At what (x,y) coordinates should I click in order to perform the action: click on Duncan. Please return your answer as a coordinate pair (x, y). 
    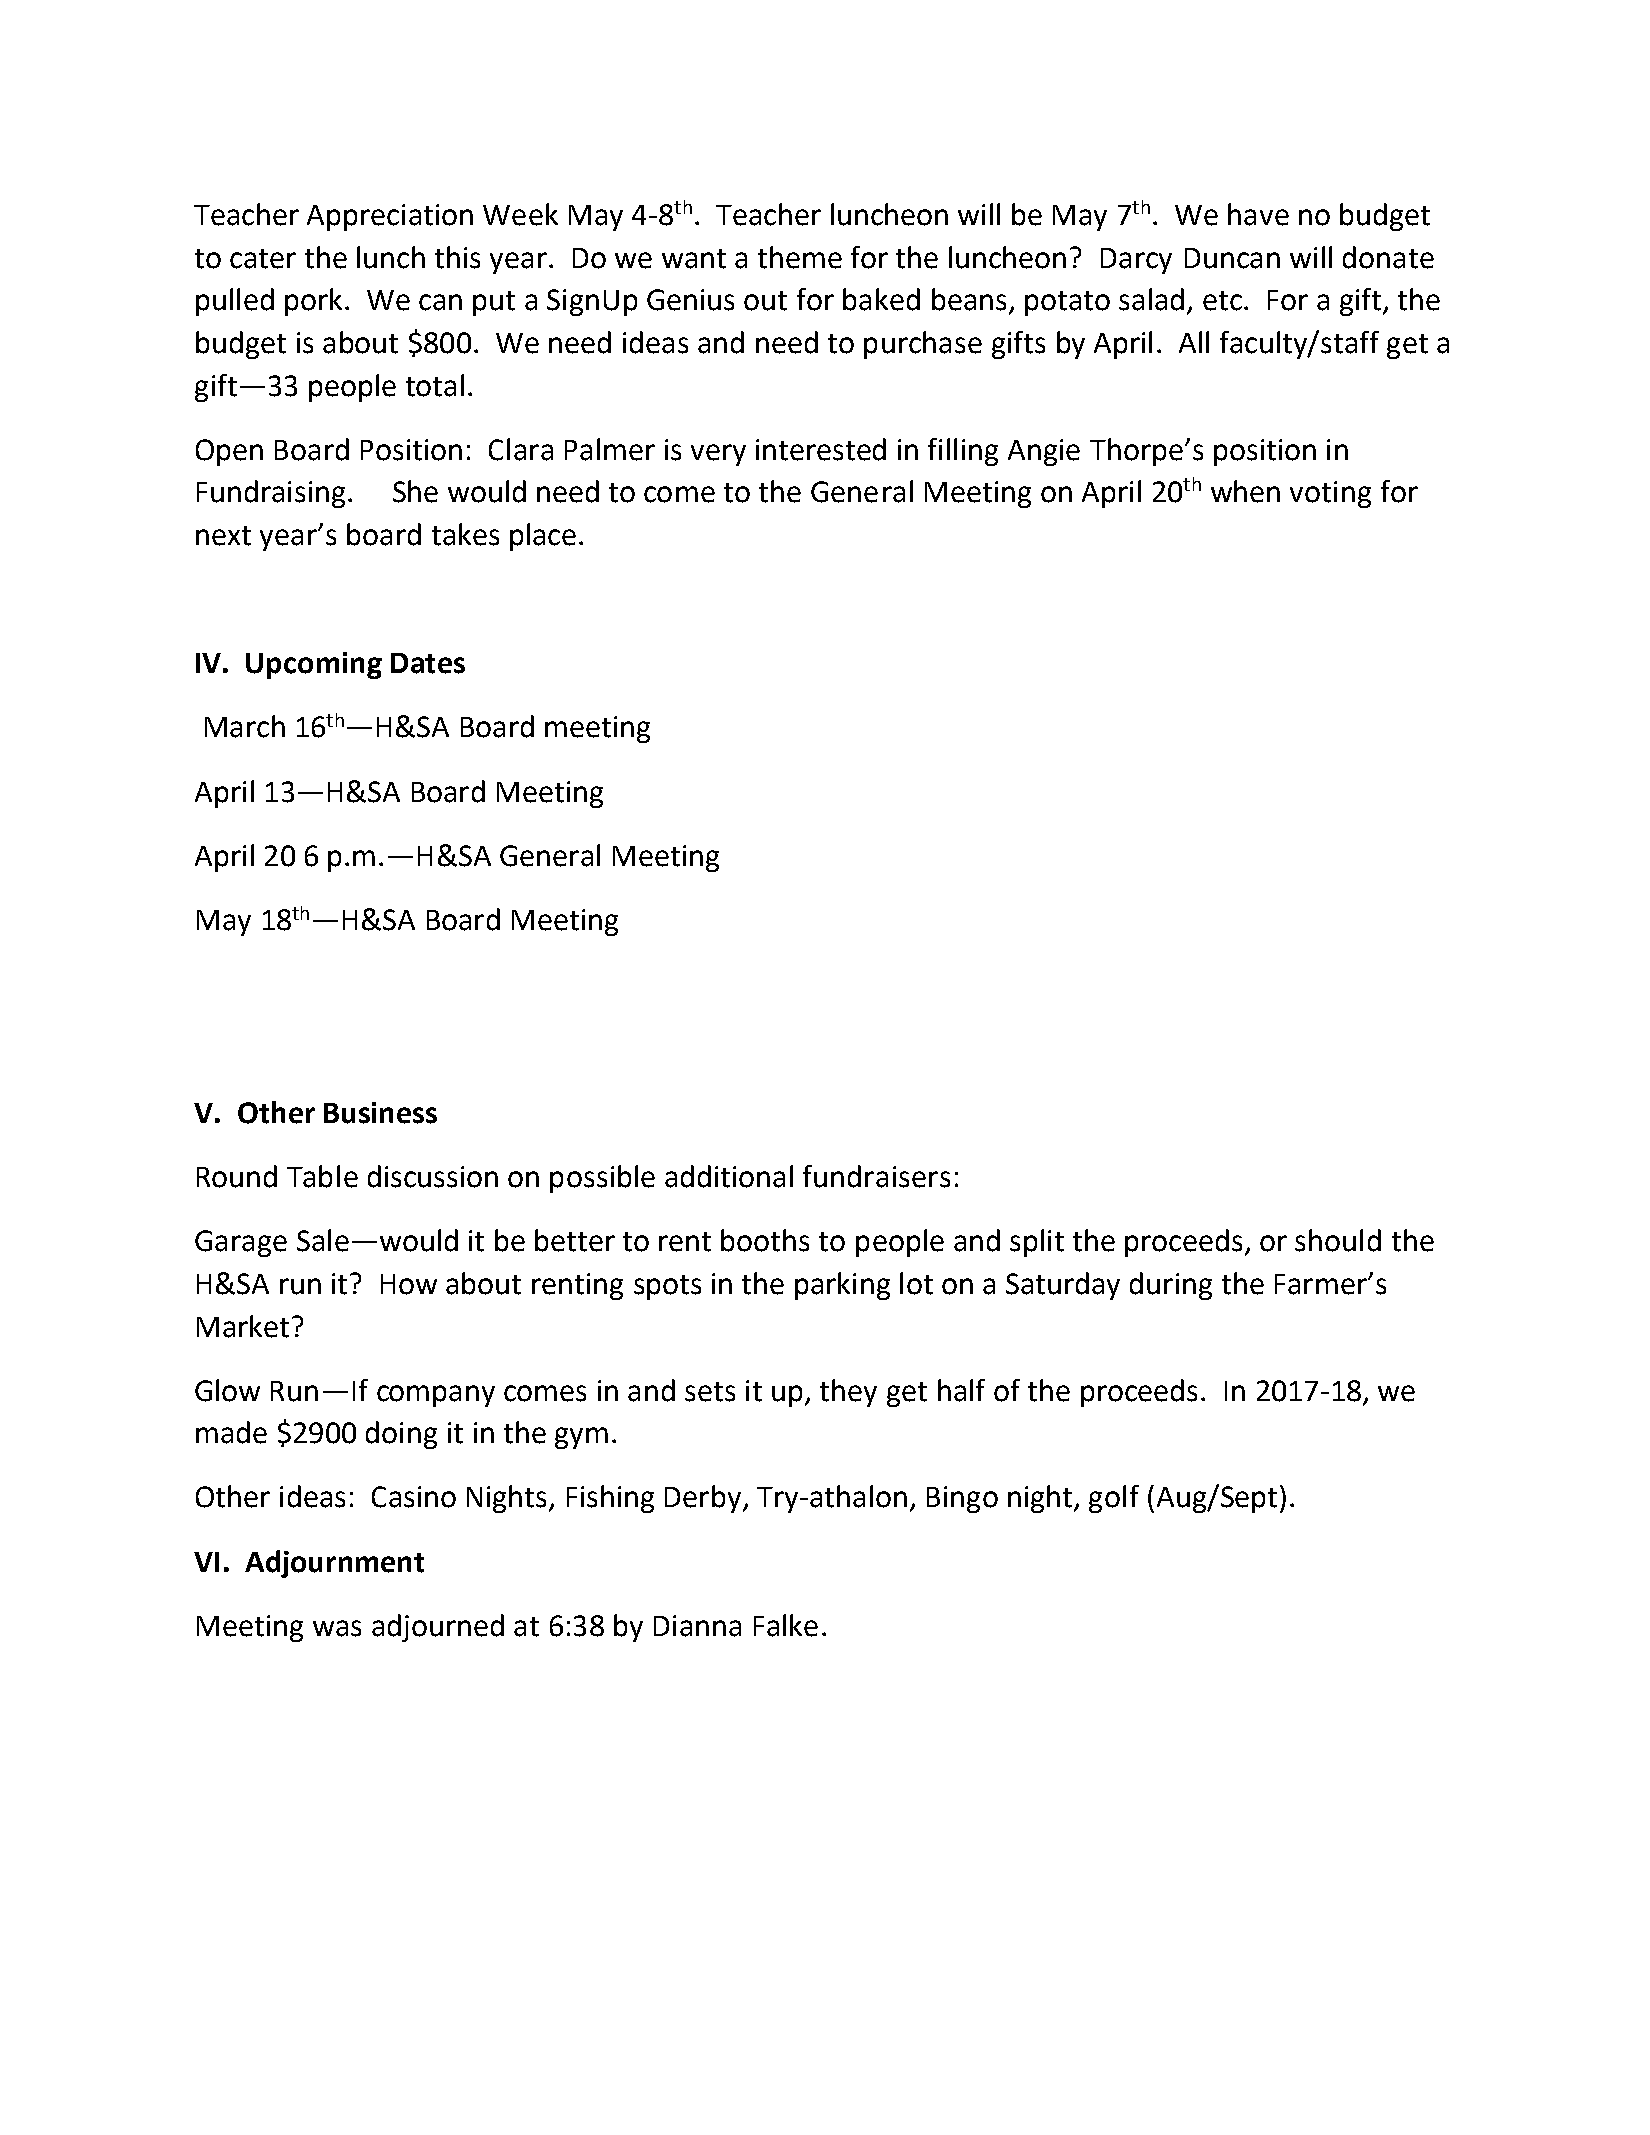
    Looking at the image, I should click on (1232, 258).
